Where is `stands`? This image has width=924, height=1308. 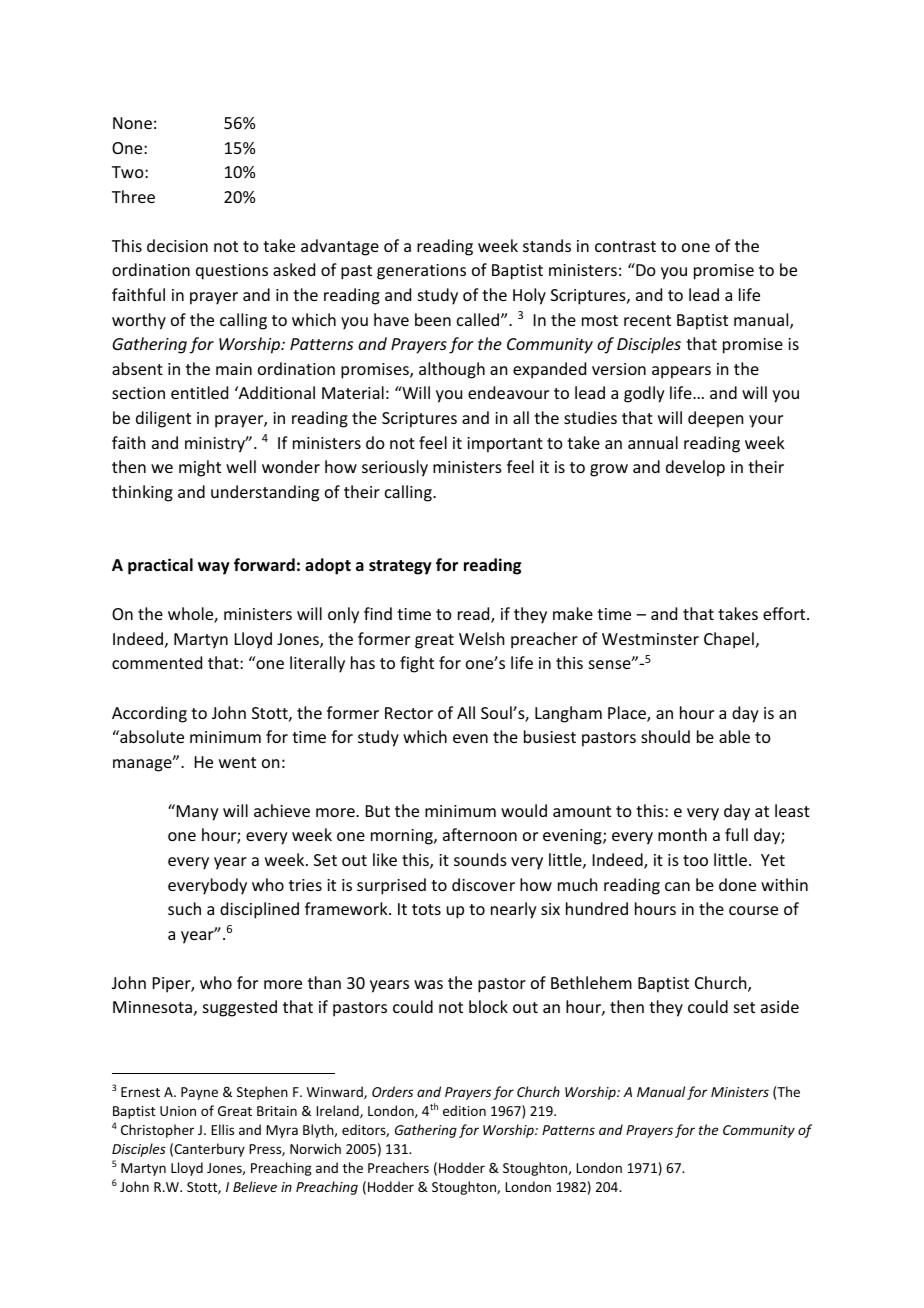 stands is located at coordinates (547, 245).
